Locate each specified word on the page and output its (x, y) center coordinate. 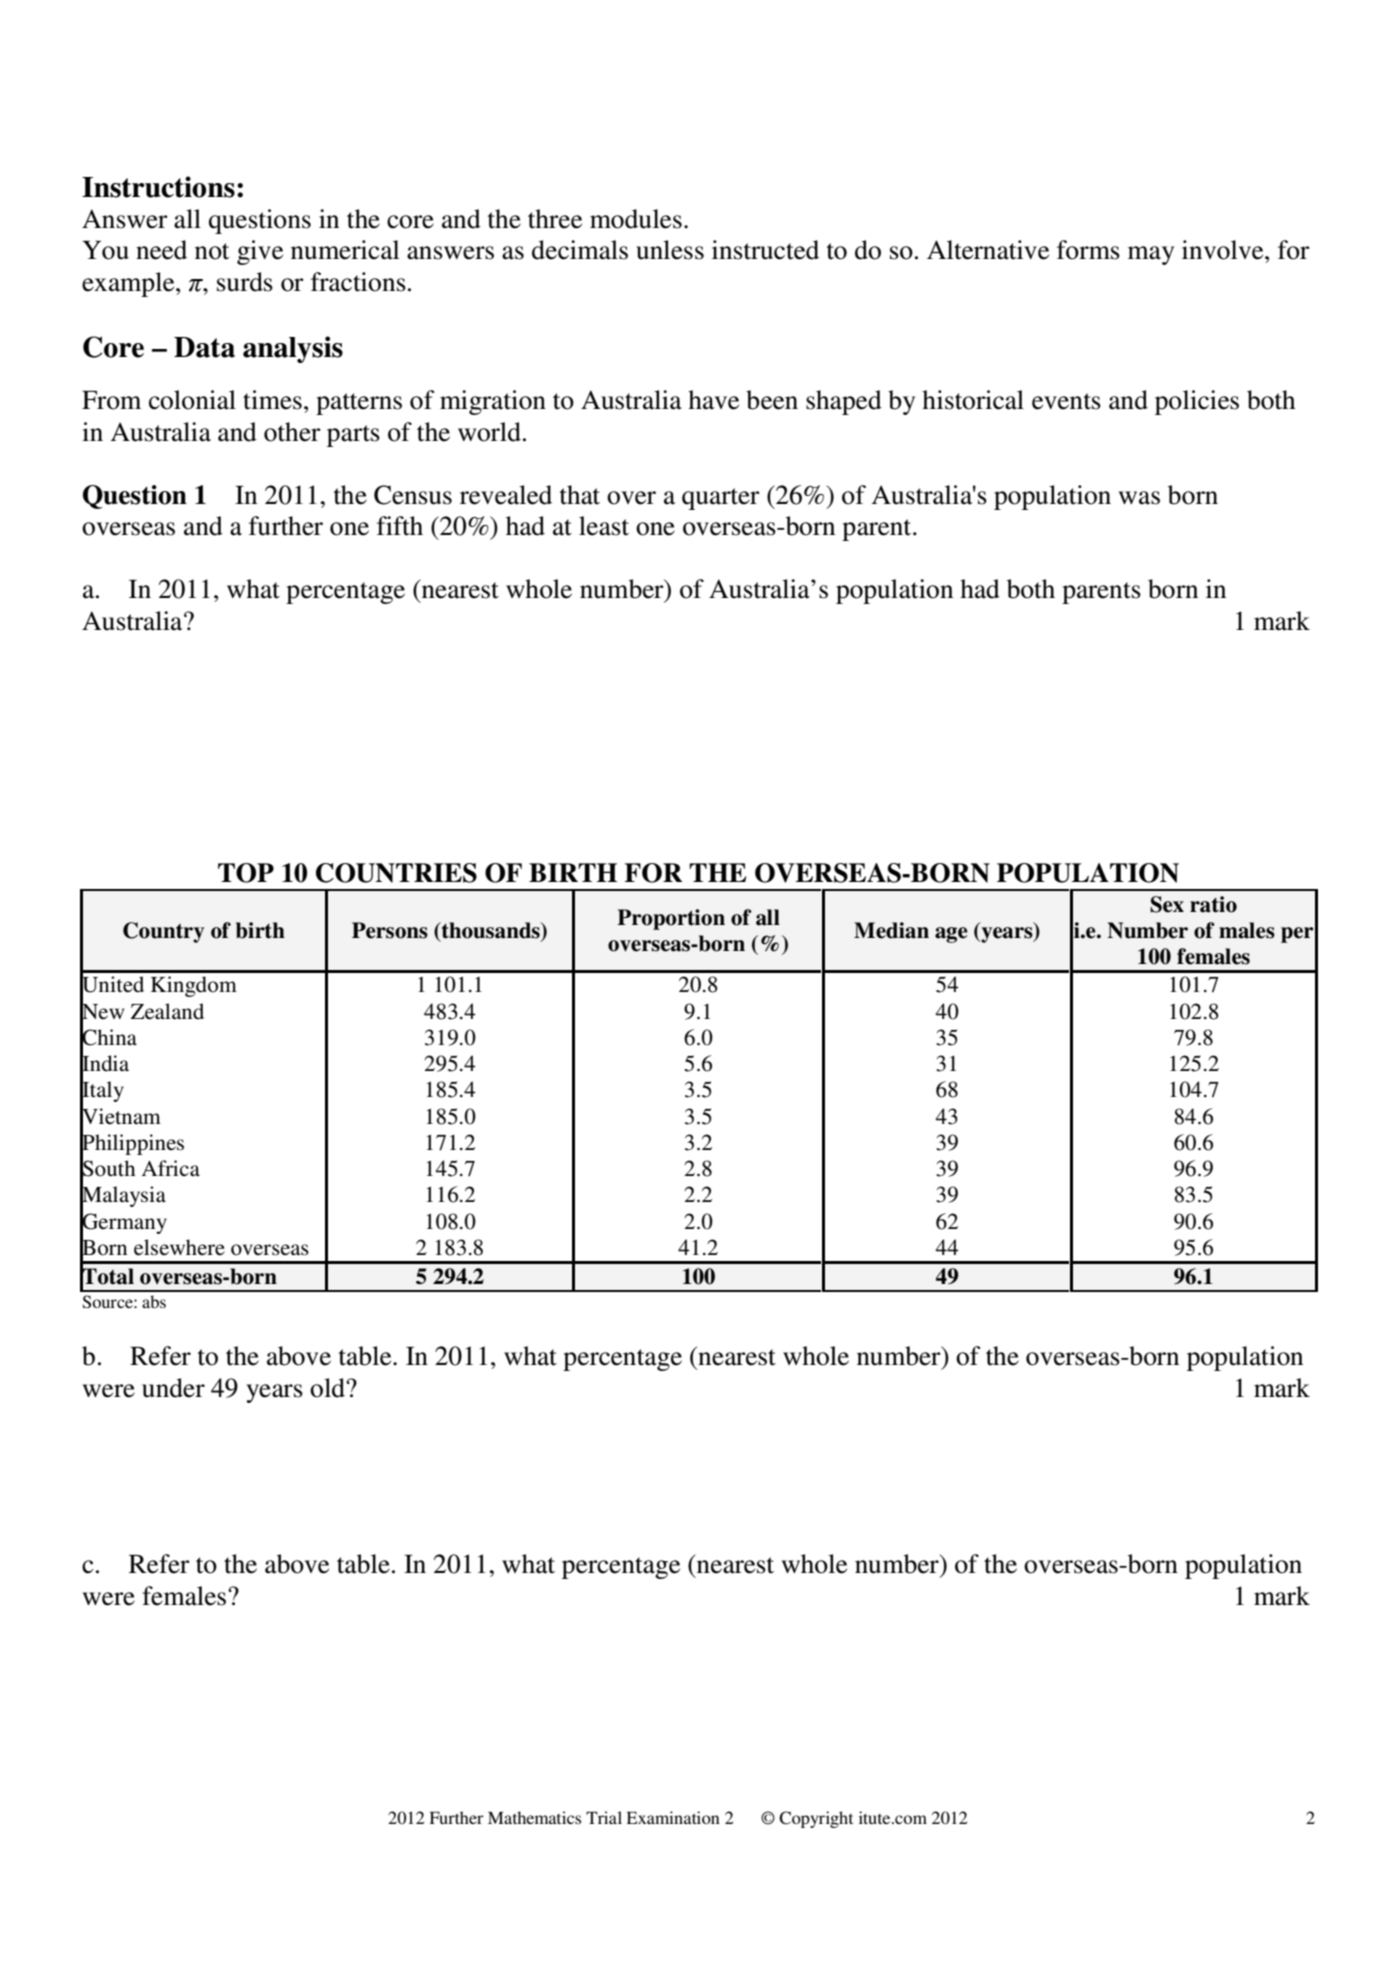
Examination (673, 1817)
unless (670, 250)
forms (1088, 250)
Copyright (816, 1819)
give (260, 252)
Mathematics (534, 1817)
